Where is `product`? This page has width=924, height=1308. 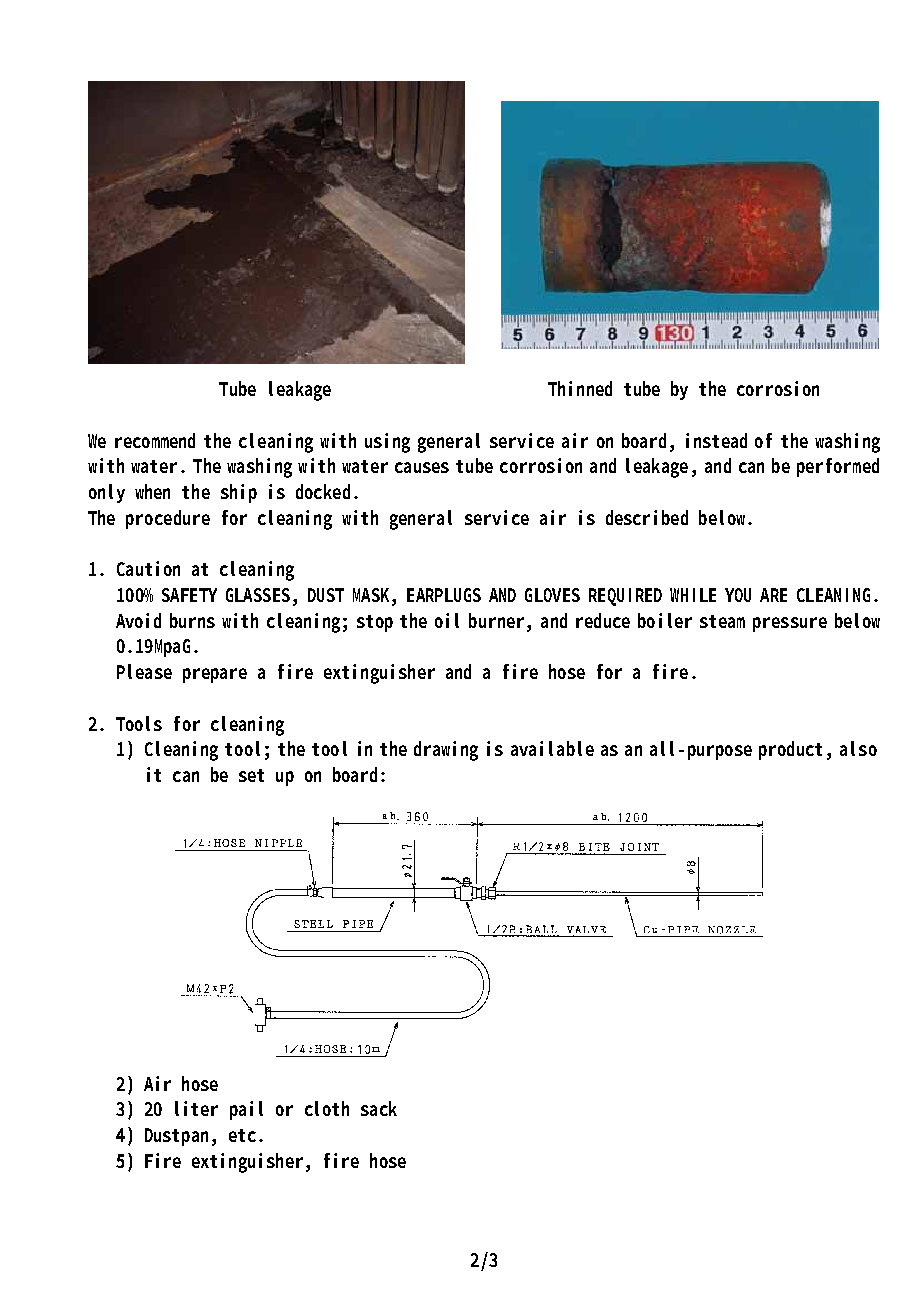 product is located at coordinates (790, 750).
